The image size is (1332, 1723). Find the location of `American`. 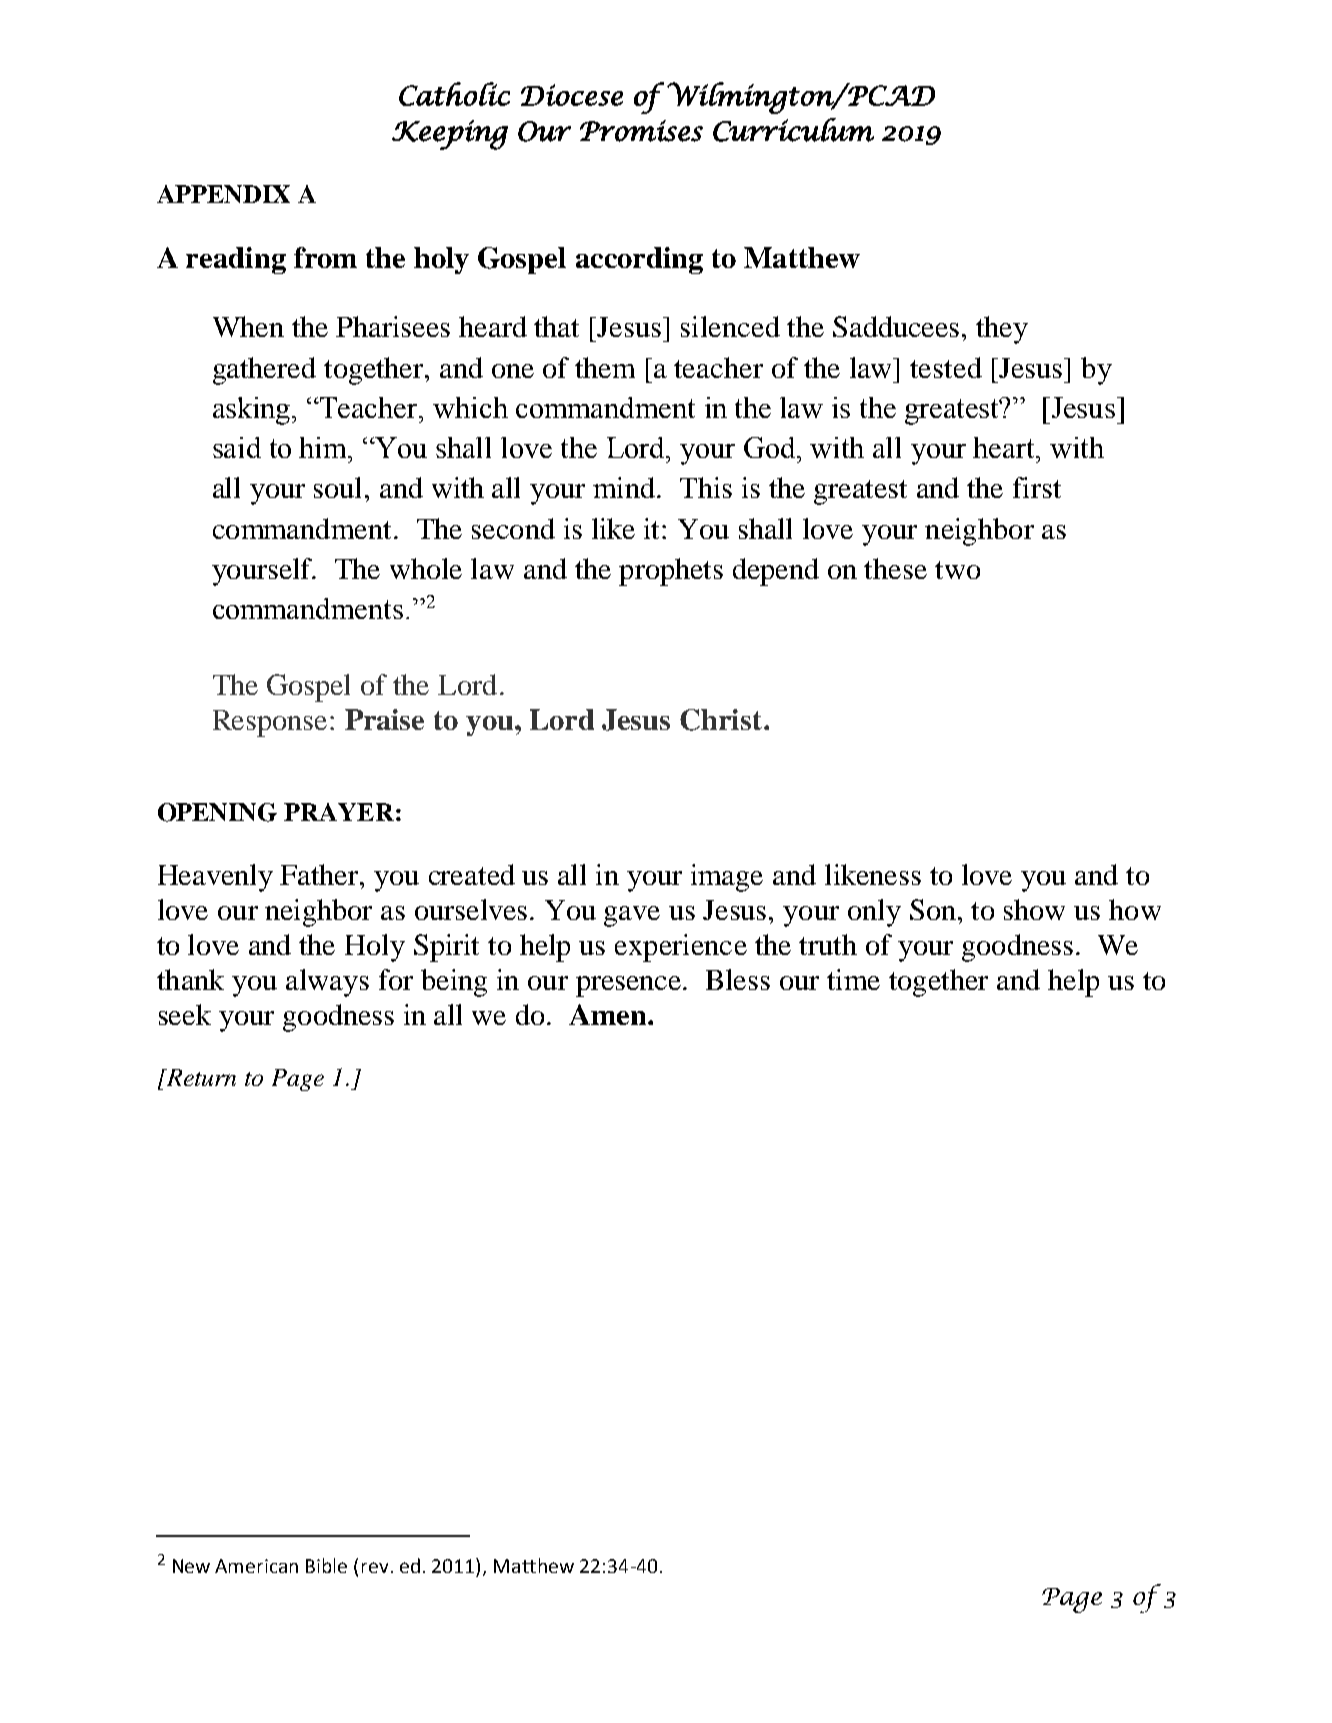

American is located at coordinates (256, 1566).
